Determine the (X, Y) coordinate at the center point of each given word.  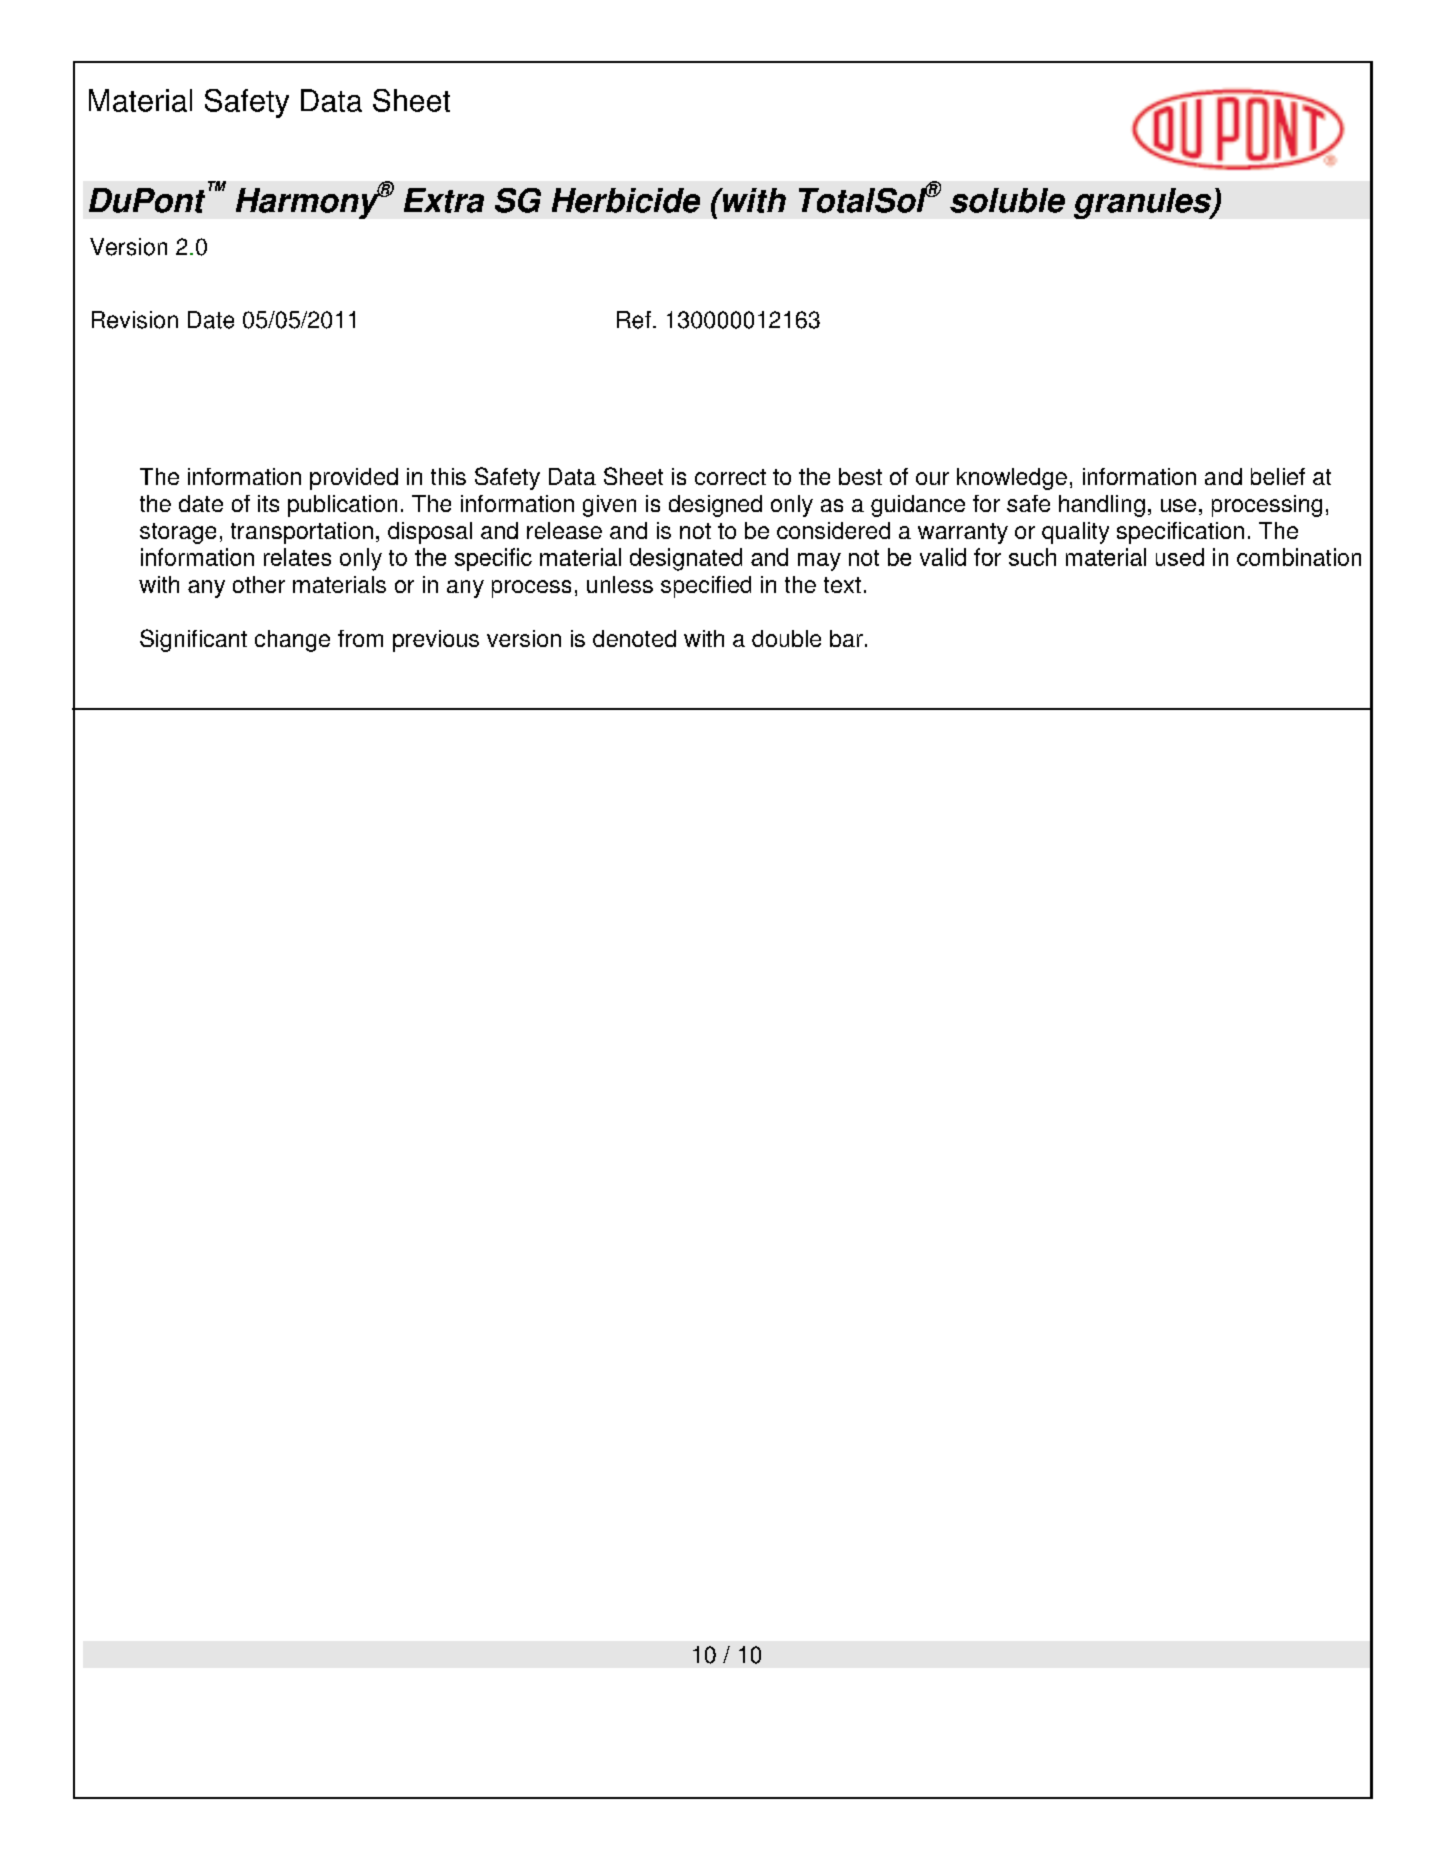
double (786, 638)
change (292, 641)
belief (1278, 476)
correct (730, 477)
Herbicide (626, 200)
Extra (444, 200)
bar (846, 638)
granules (1143, 203)
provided (354, 479)
